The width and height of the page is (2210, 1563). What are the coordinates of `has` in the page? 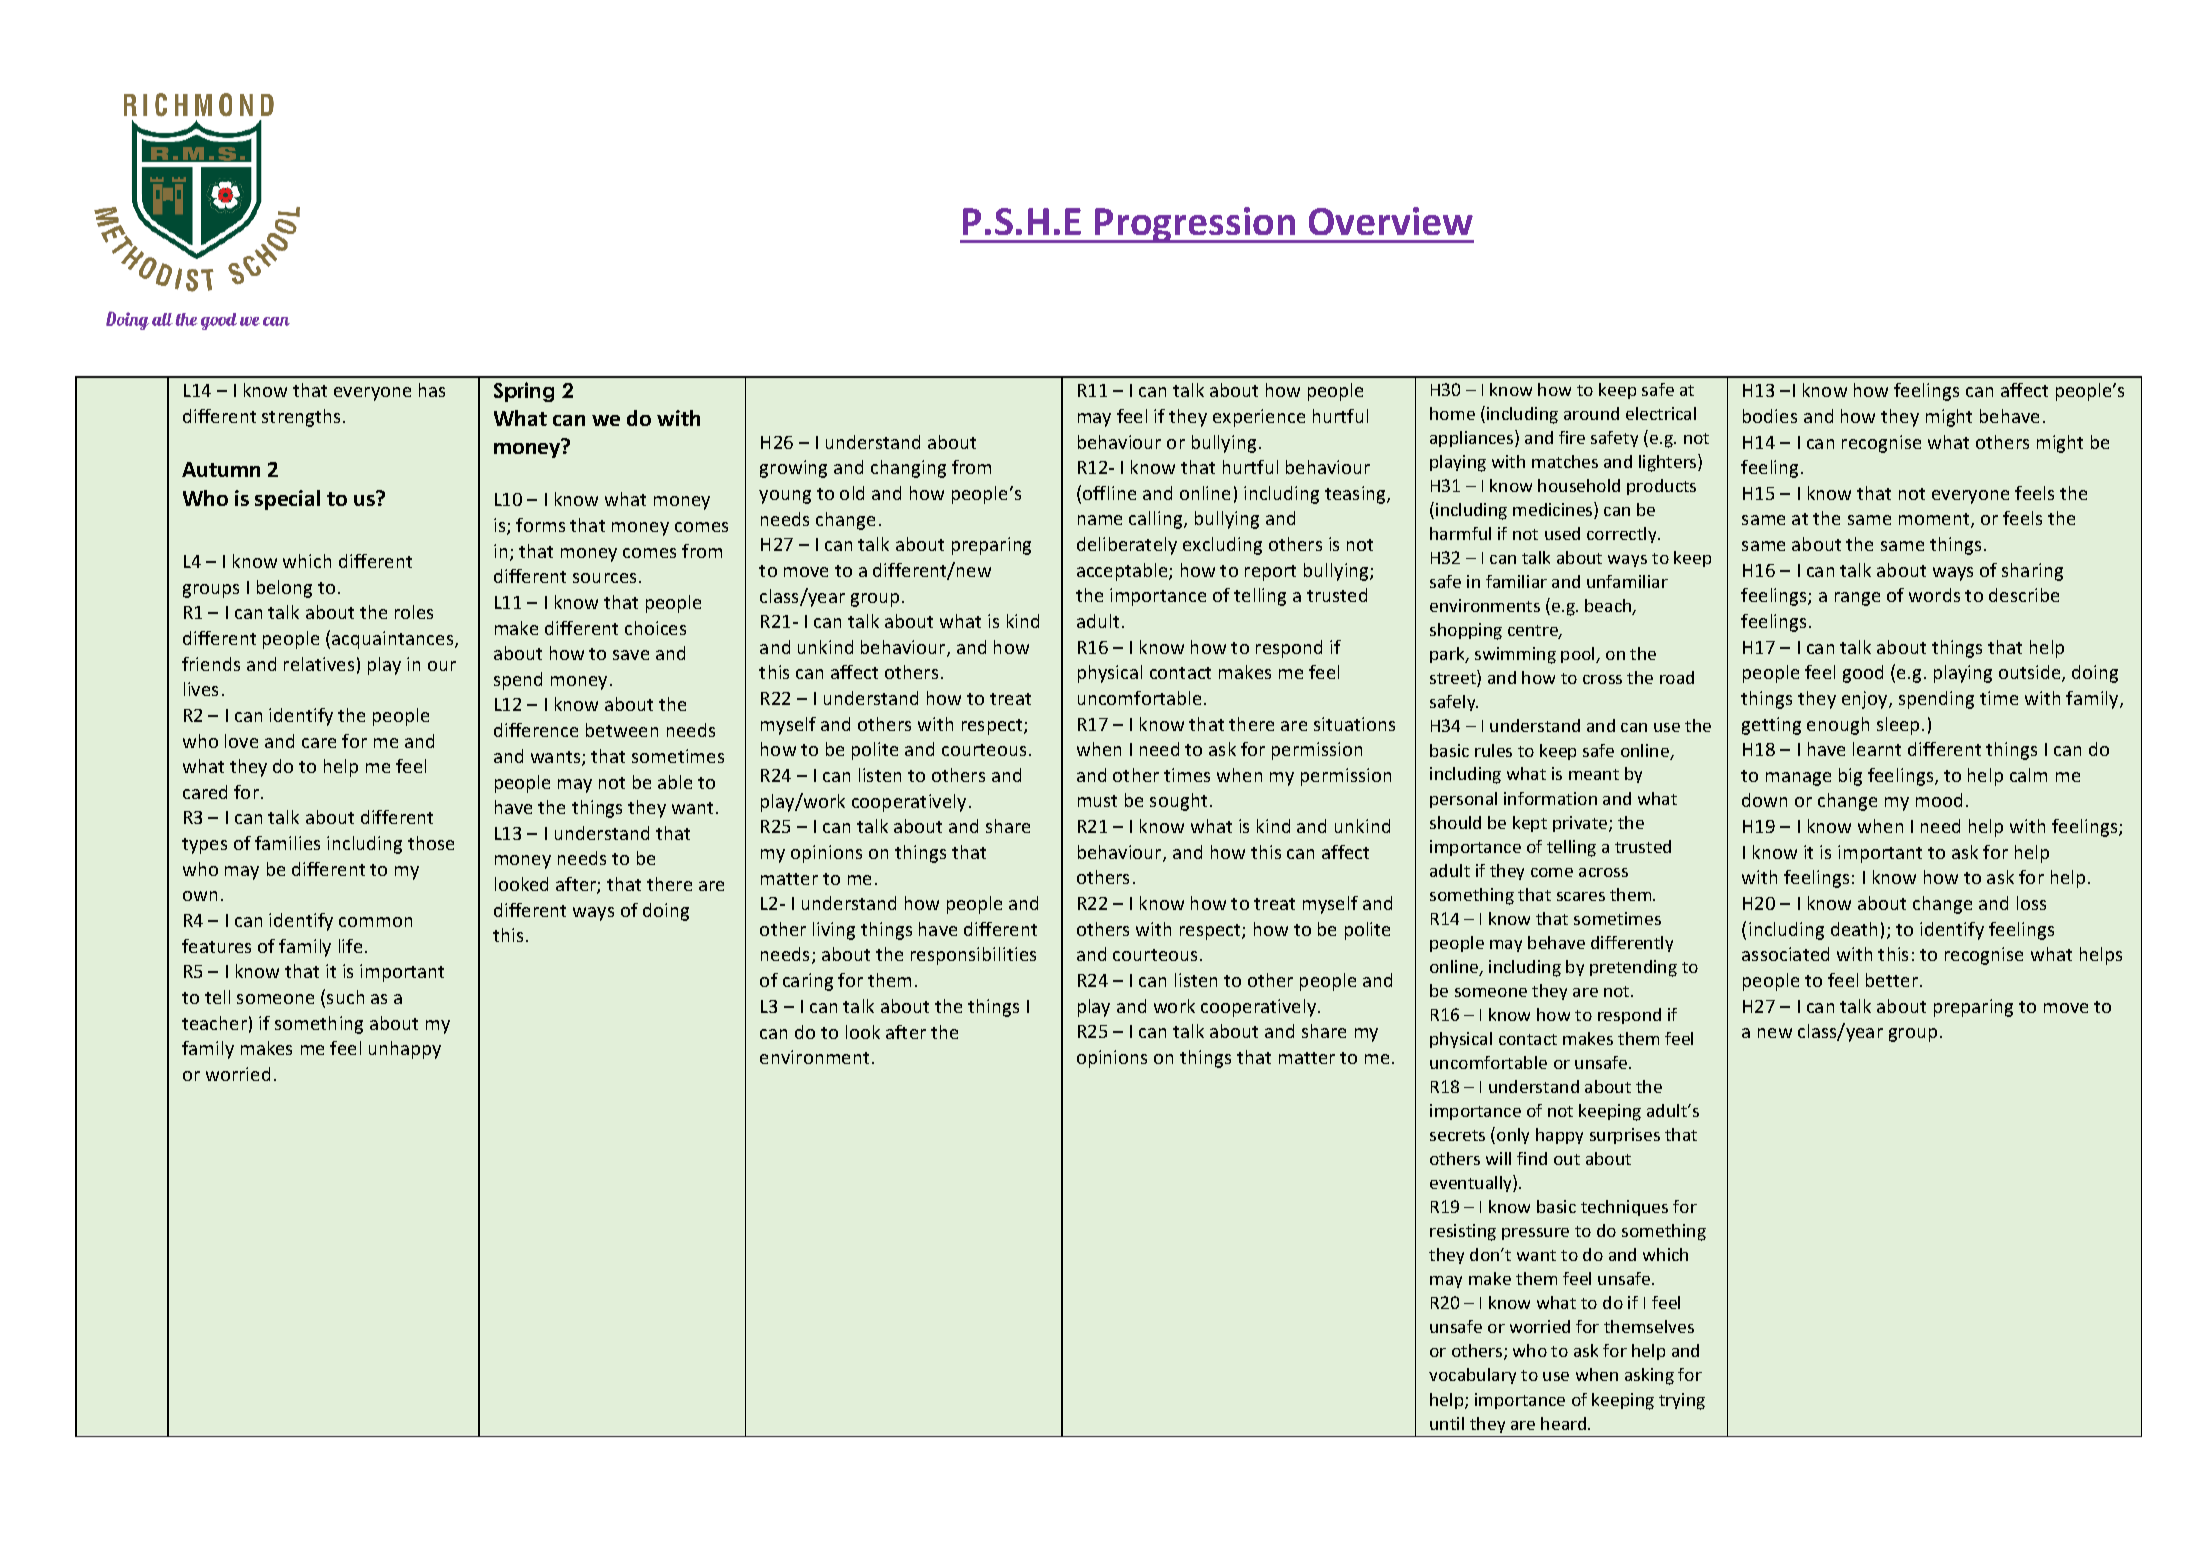 It's located at (432, 390).
